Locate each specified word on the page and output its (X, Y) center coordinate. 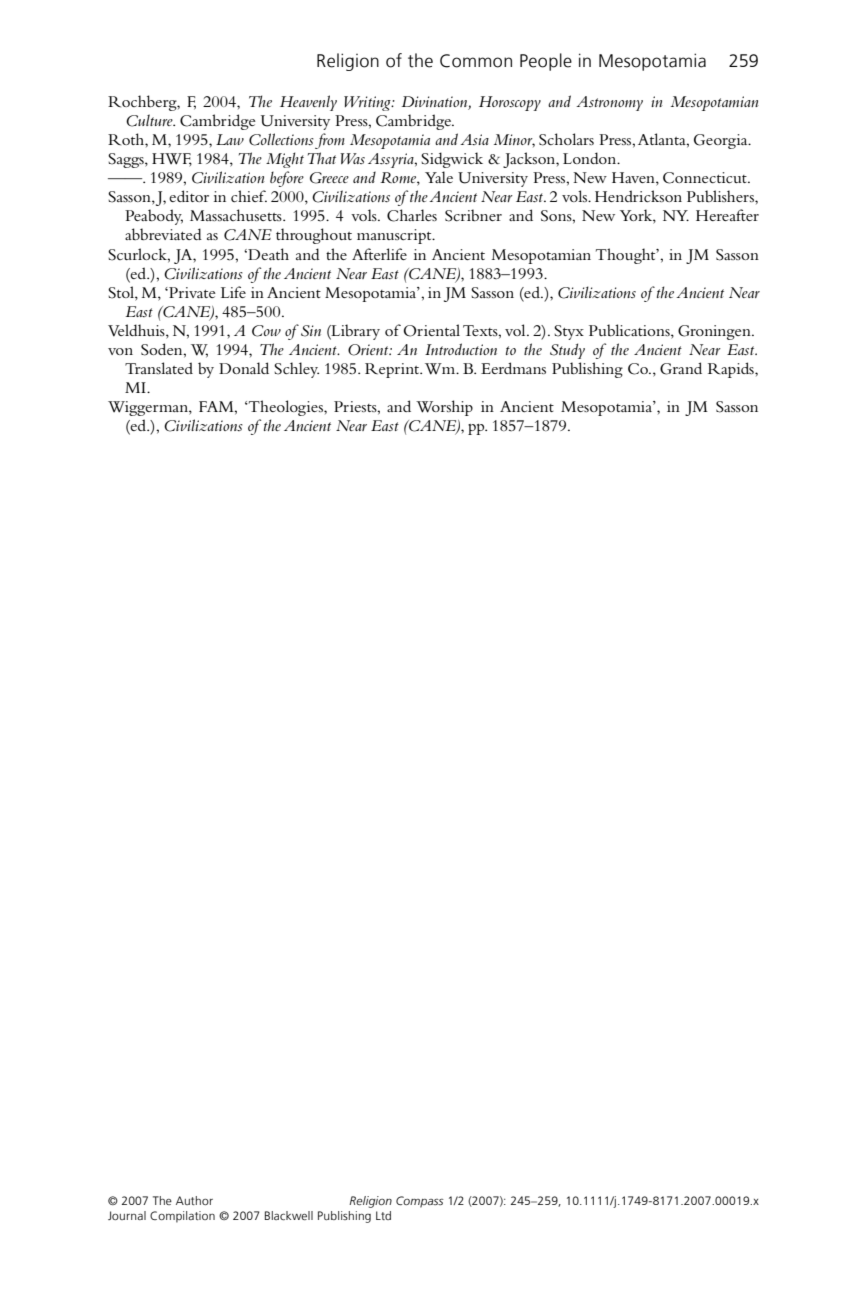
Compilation (182, 1217)
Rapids (732, 370)
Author (194, 1200)
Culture (150, 120)
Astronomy (609, 103)
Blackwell (289, 1216)
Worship (444, 408)
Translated (159, 368)
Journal (127, 1215)
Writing (368, 103)
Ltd (383, 1215)
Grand (681, 368)
